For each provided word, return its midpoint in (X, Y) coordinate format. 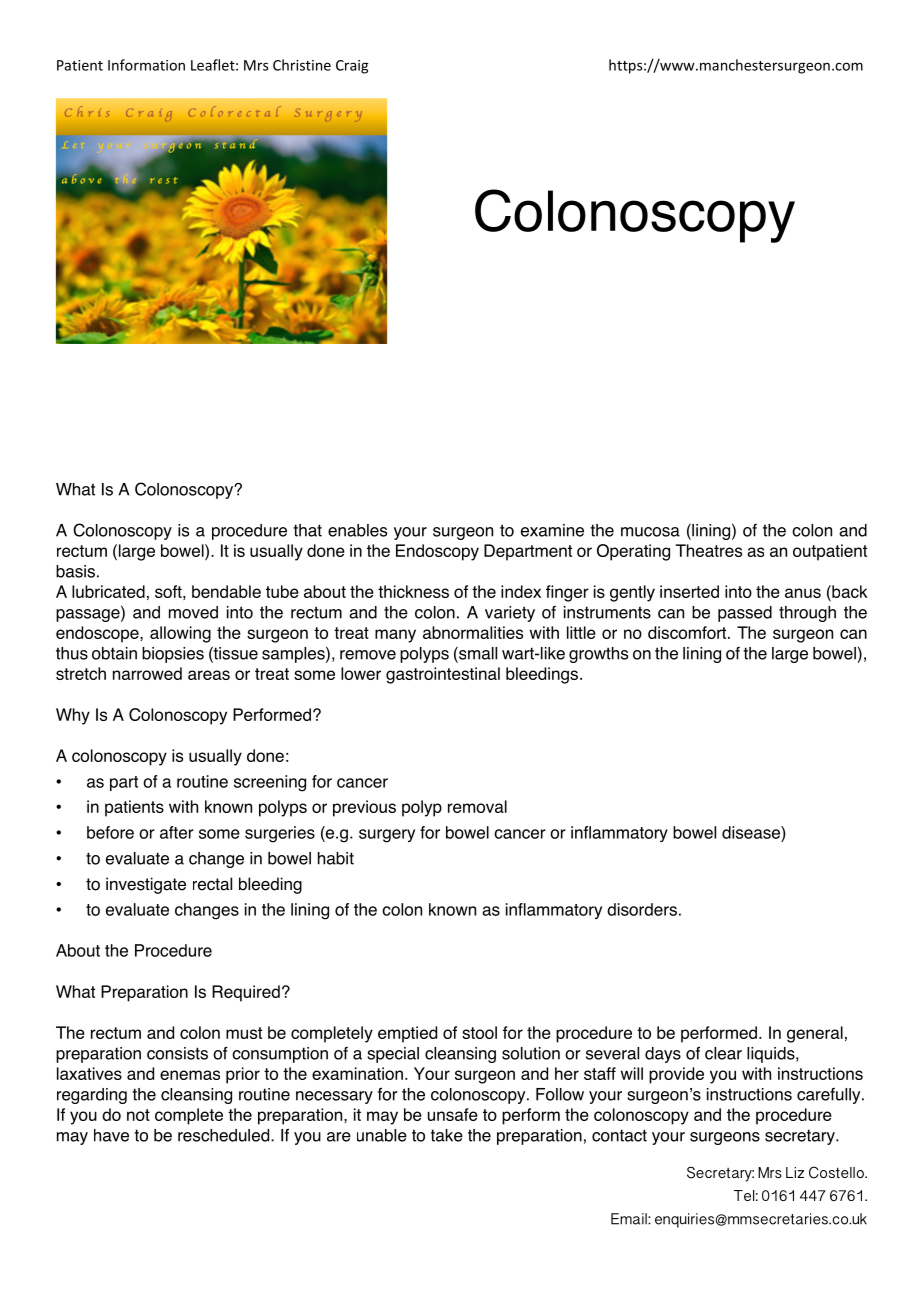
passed (745, 614)
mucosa (650, 532)
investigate (146, 885)
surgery (387, 836)
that (307, 530)
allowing (180, 634)
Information (146, 65)
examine (552, 530)
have (111, 1135)
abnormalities (473, 632)
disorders (642, 909)
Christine (302, 65)
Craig (352, 67)
